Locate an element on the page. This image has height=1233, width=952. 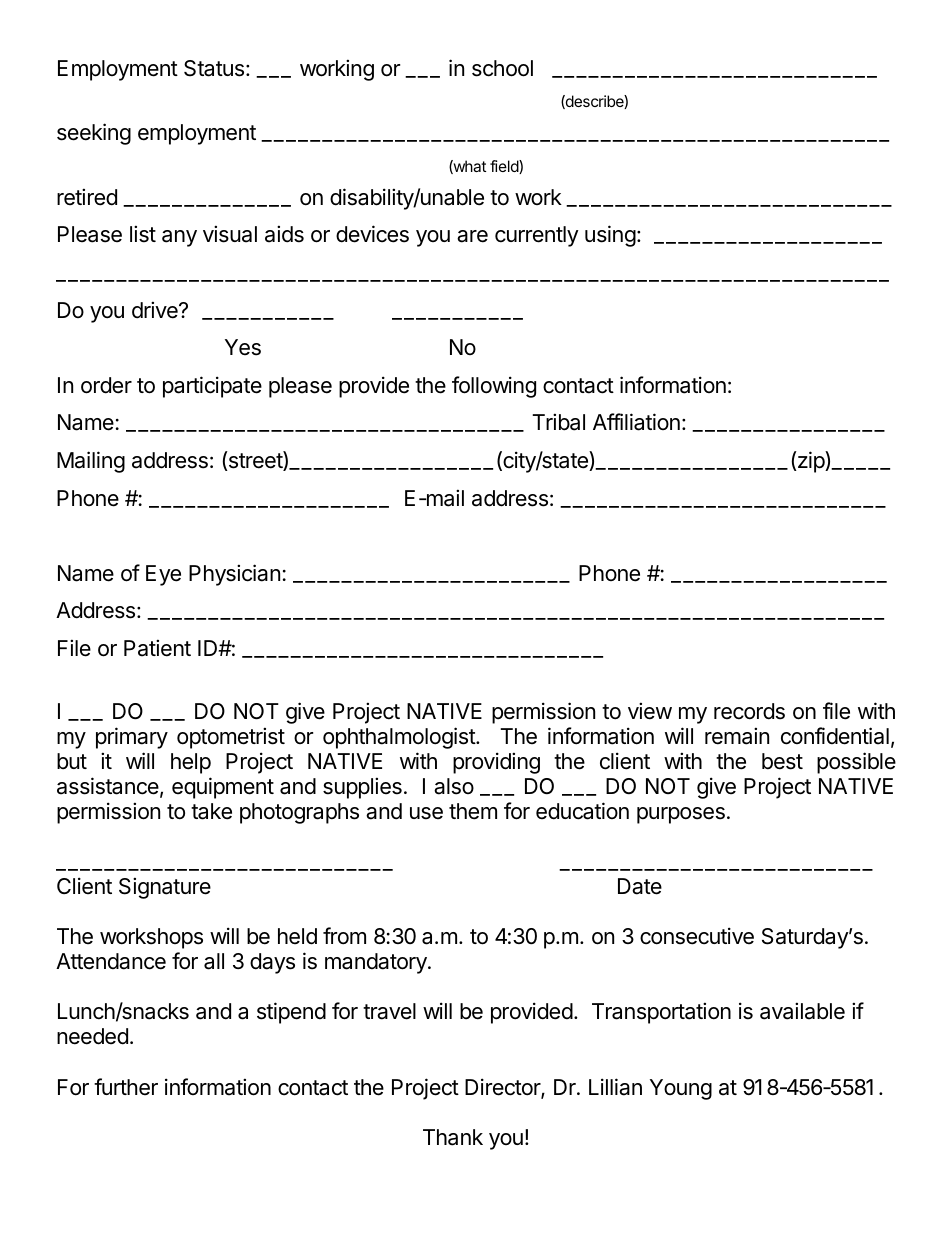
Affiliation is located at coordinates (636, 422).
